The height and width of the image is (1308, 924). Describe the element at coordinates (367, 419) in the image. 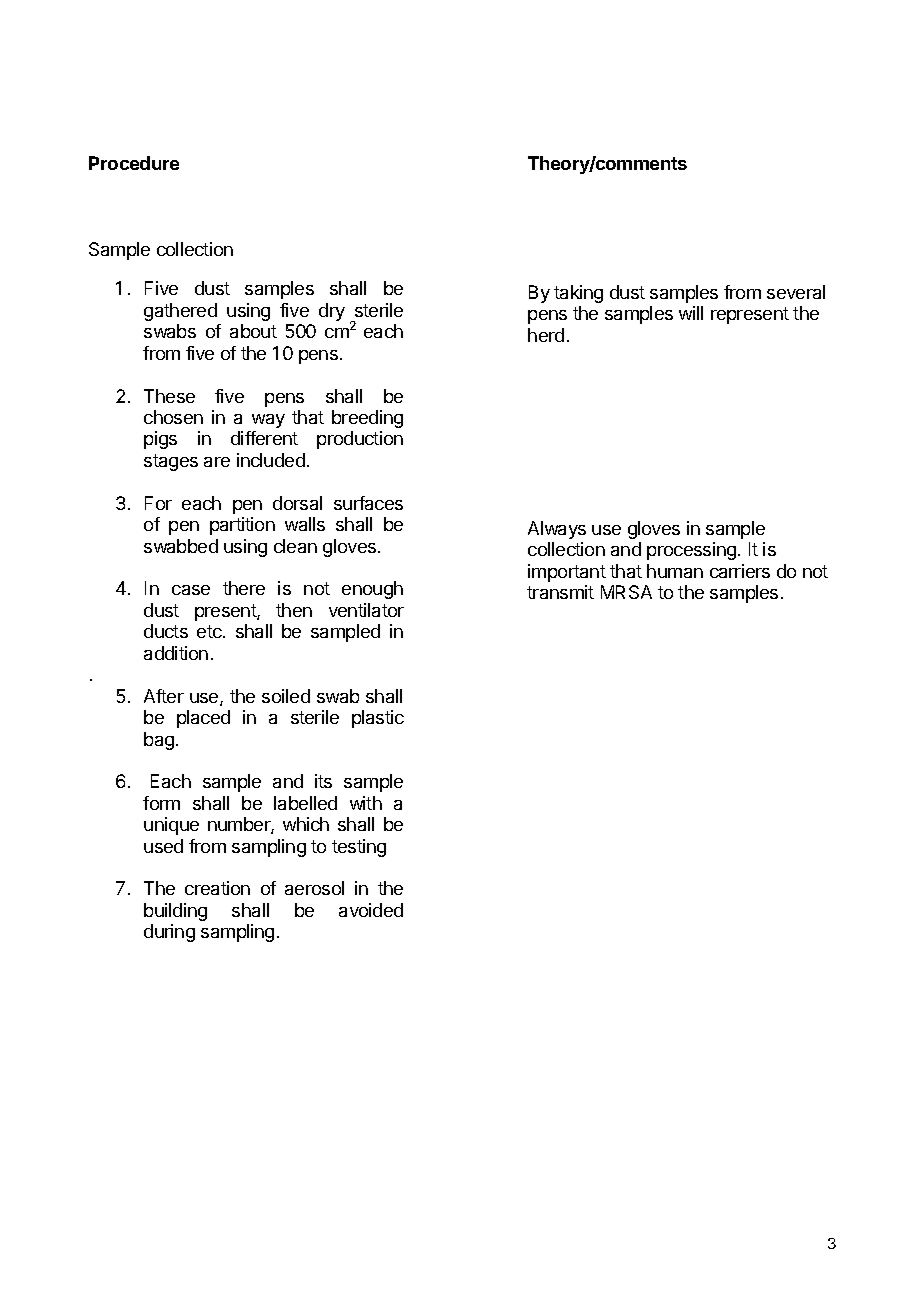

I see `breeding` at that location.
